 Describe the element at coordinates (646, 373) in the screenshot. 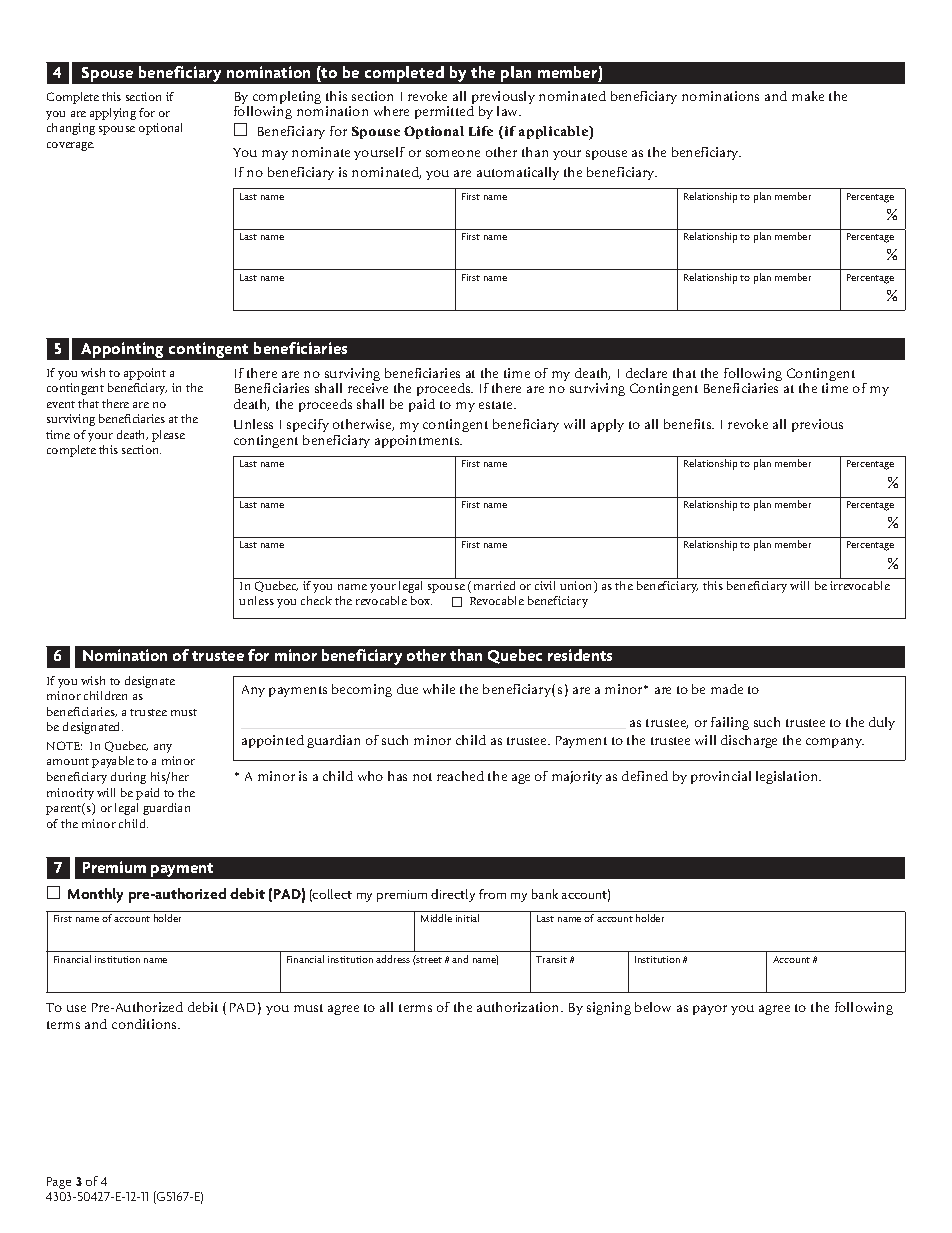

I see `declare` at that location.
